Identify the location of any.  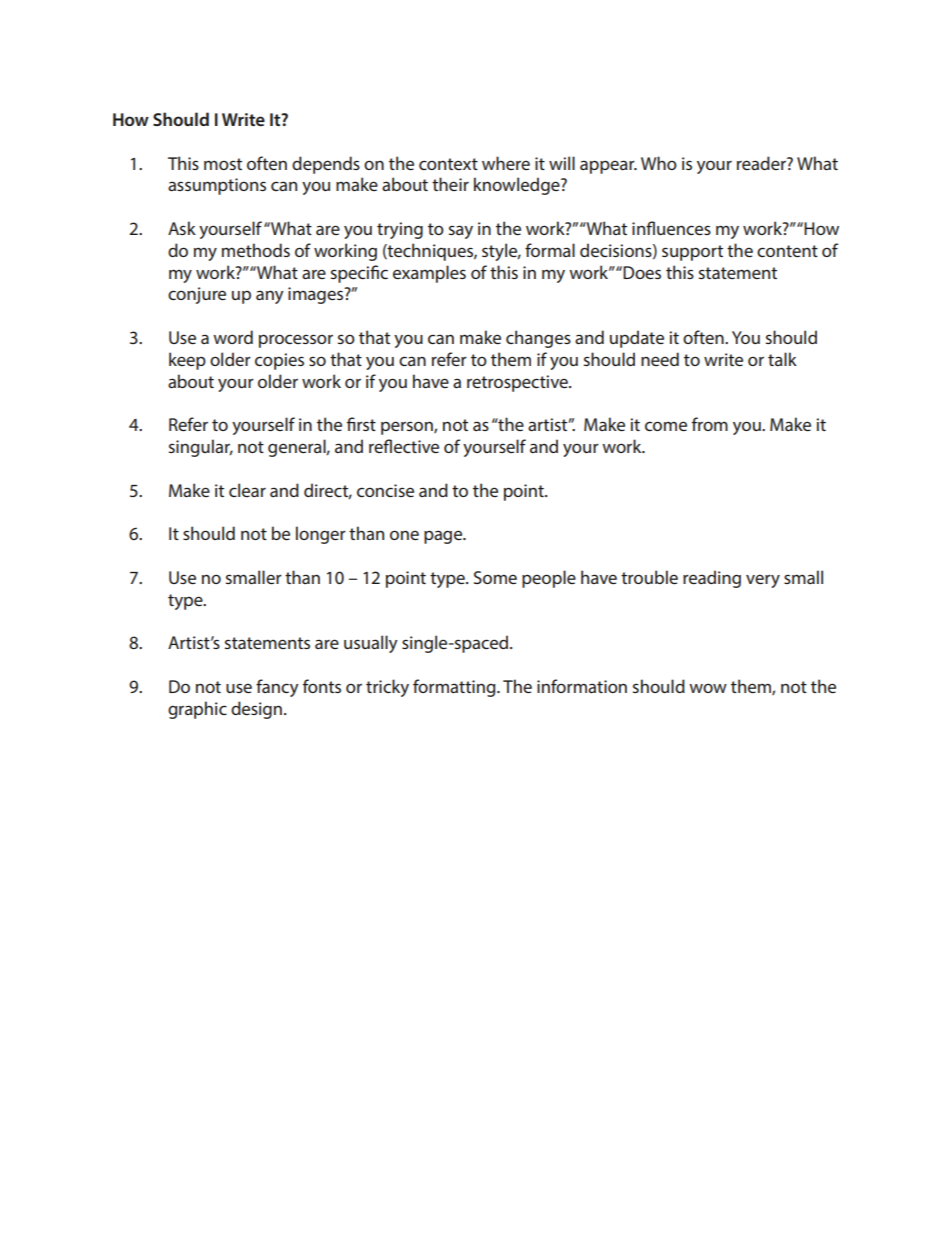
(270, 297).
